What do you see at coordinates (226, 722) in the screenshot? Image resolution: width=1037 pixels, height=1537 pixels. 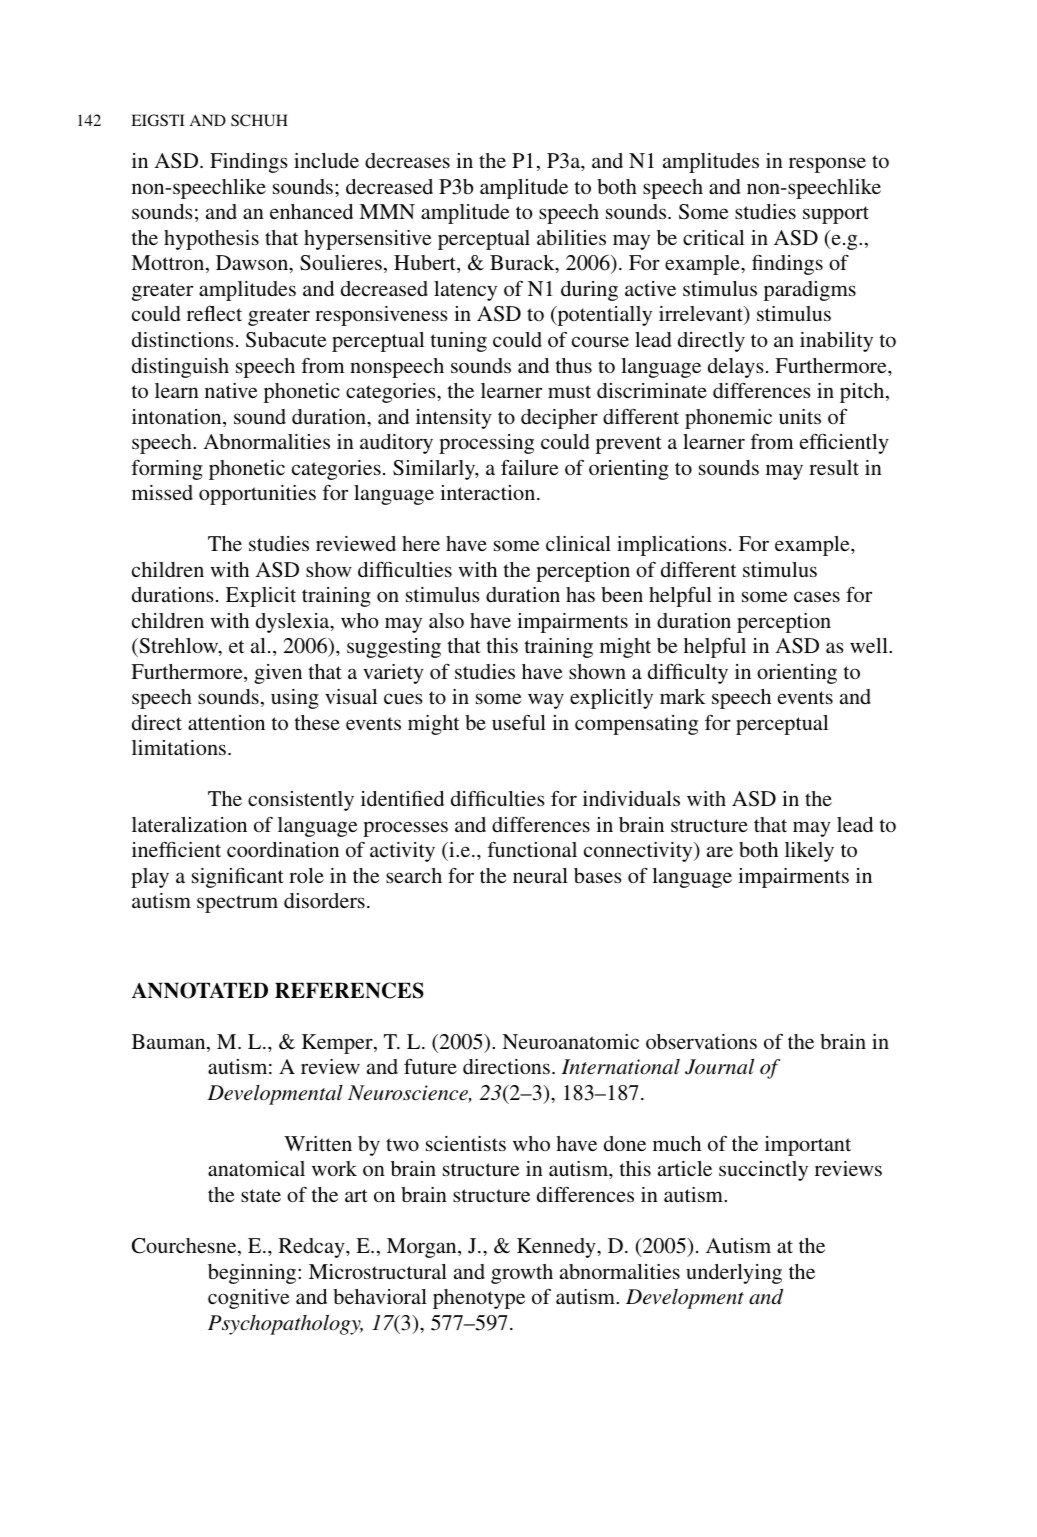 I see `attention` at bounding box center [226, 722].
